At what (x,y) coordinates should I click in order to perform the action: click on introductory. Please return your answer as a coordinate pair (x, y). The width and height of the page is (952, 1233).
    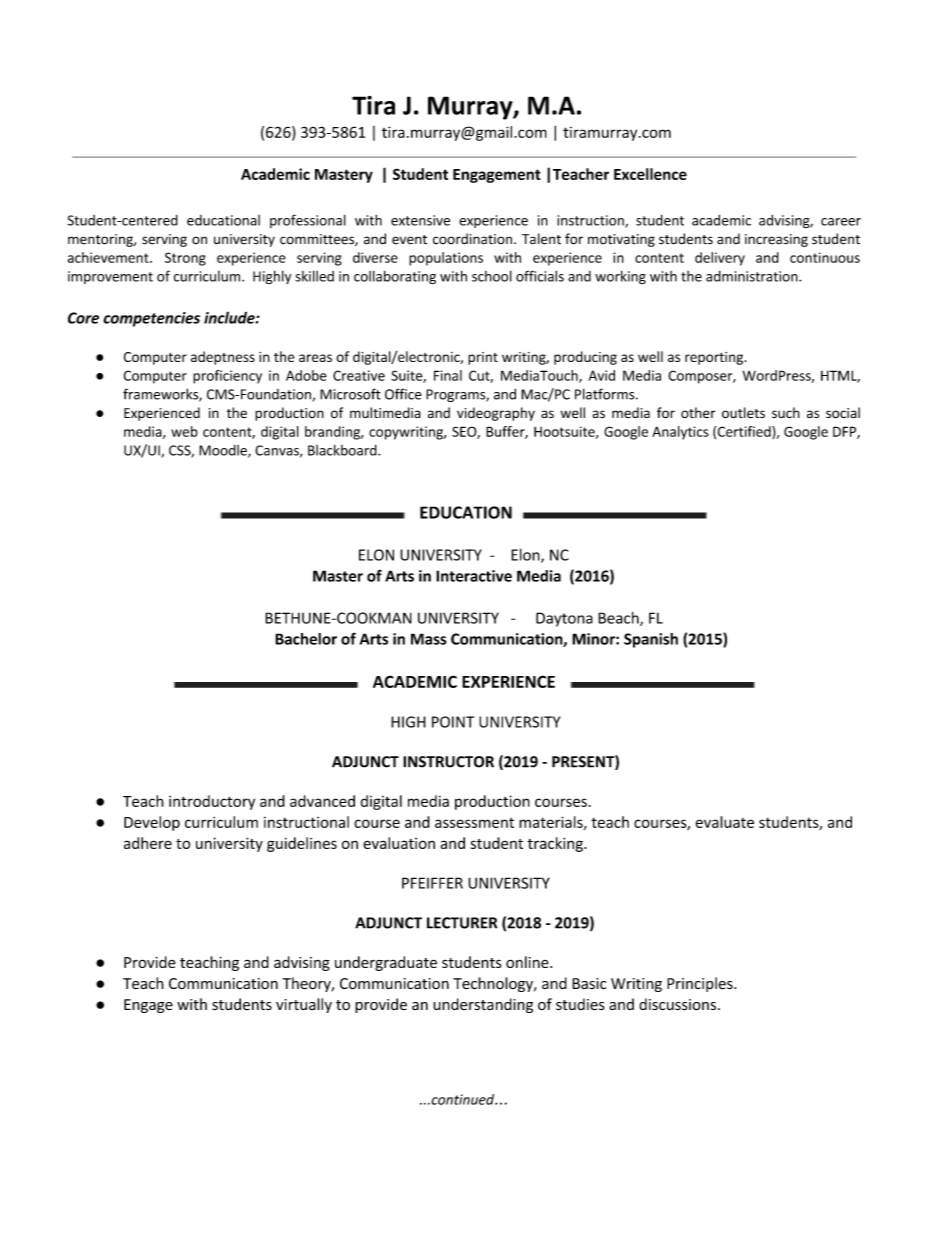
    Looking at the image, I should click on (212, 802).
